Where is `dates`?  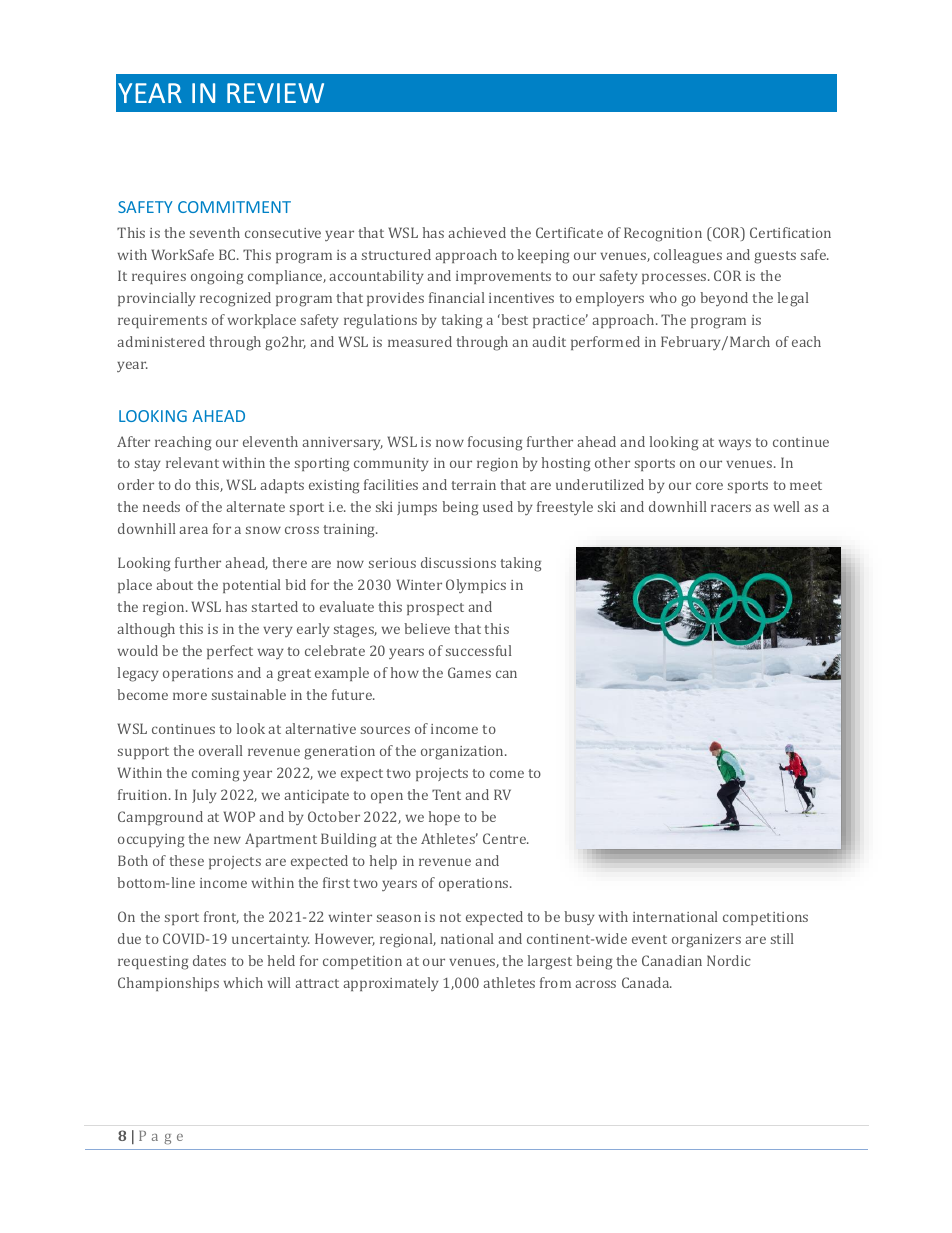 dates is located at coordinates (209, 960).
